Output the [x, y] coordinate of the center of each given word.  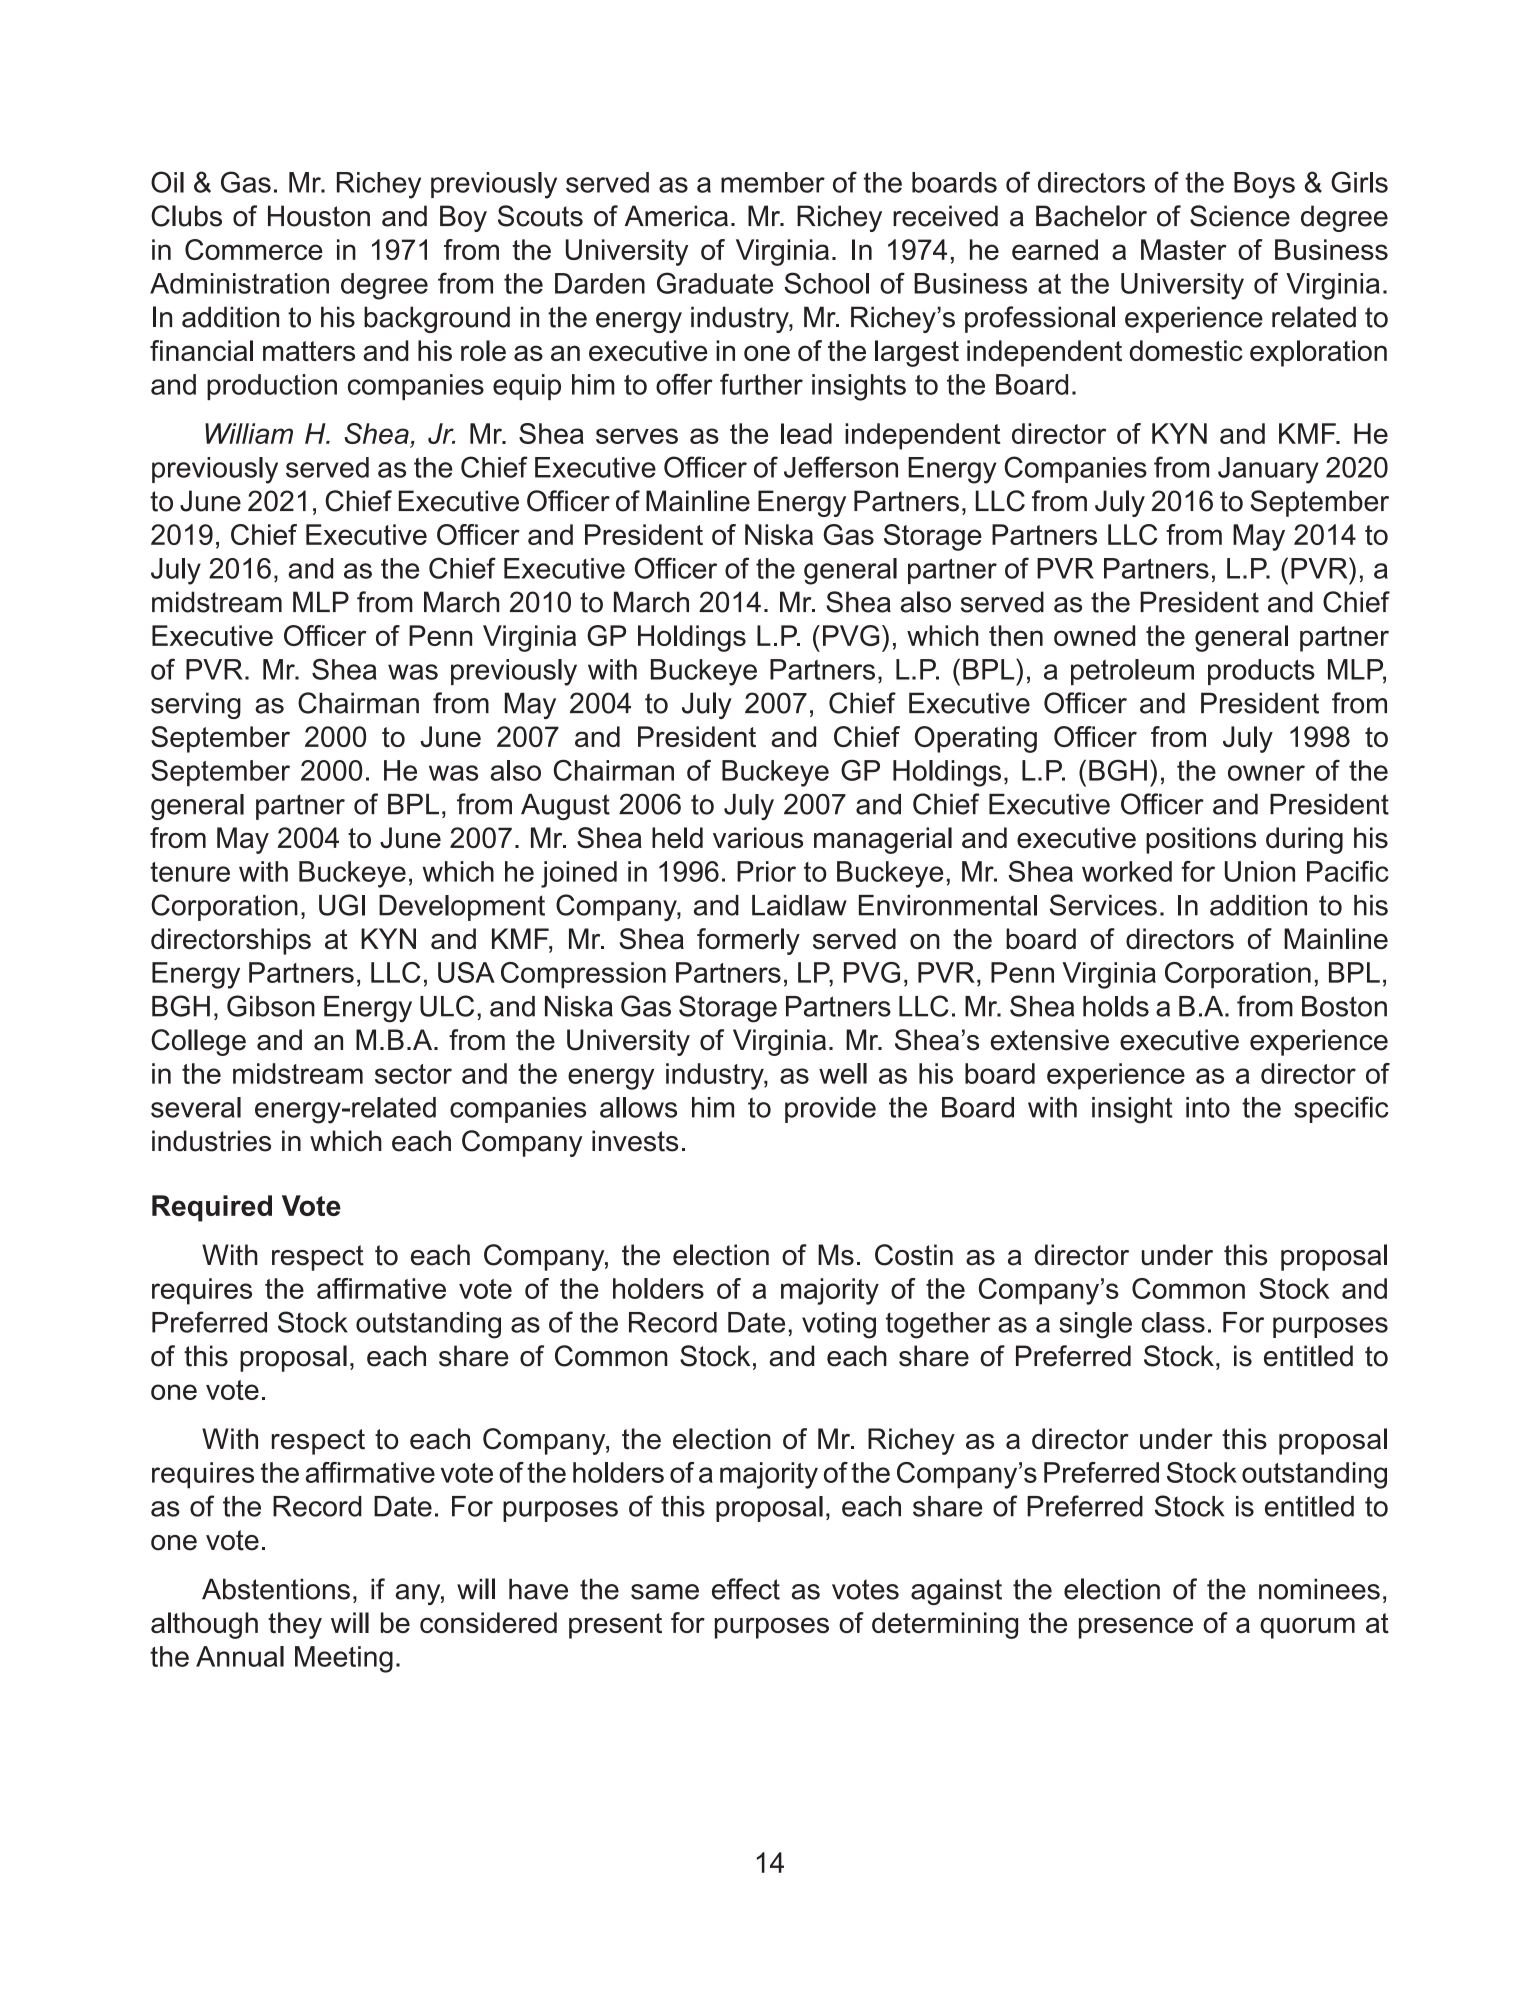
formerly [748, 941]
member [773, 182]
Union [1260, 871]
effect [746, 1589]
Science [1240, 216]
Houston [319, 216]
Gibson [271, 1006]
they [295, 1625]
